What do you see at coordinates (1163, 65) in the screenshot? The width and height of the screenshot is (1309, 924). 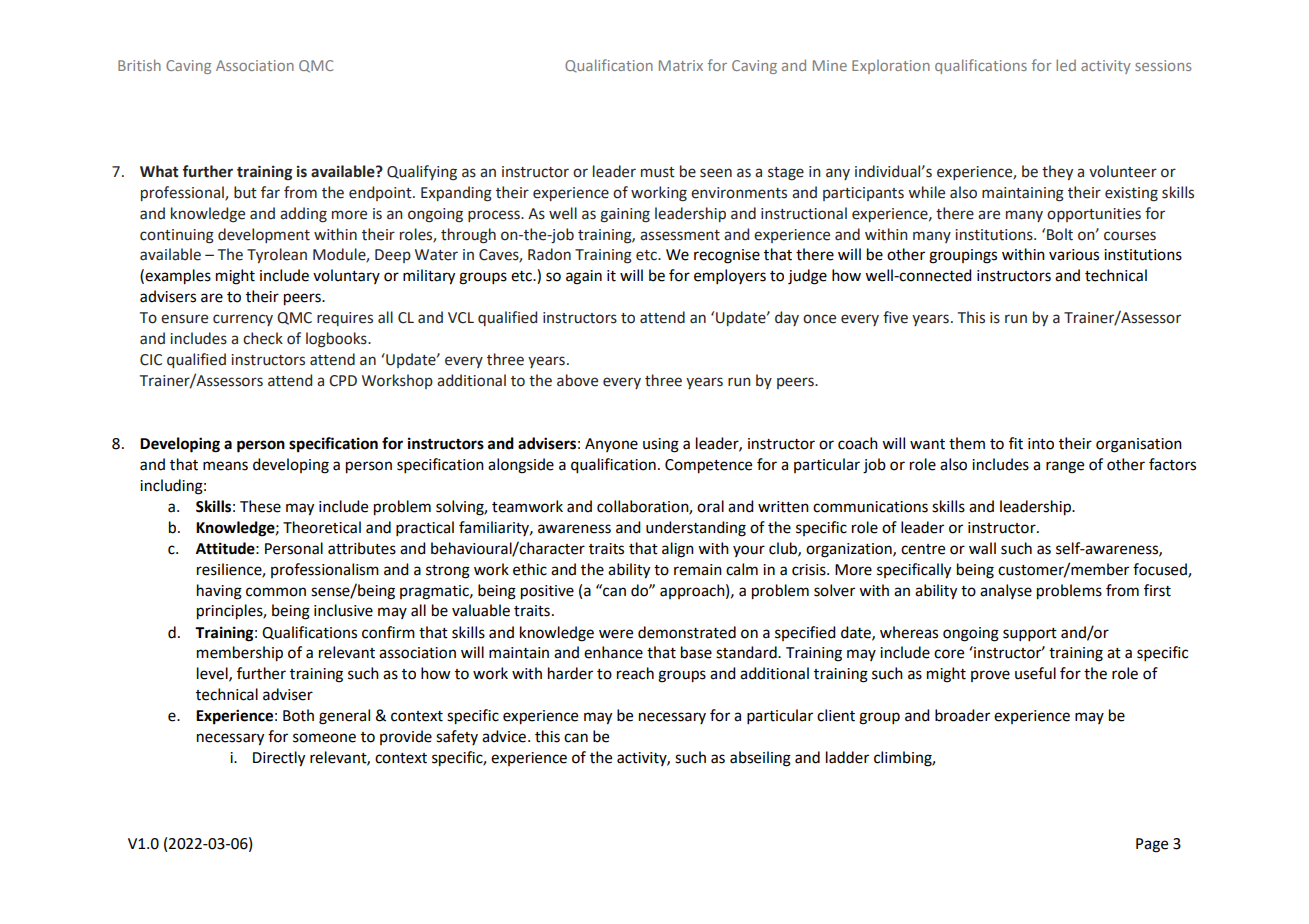 I see `sessions` at bounding box center [1163, 65].
